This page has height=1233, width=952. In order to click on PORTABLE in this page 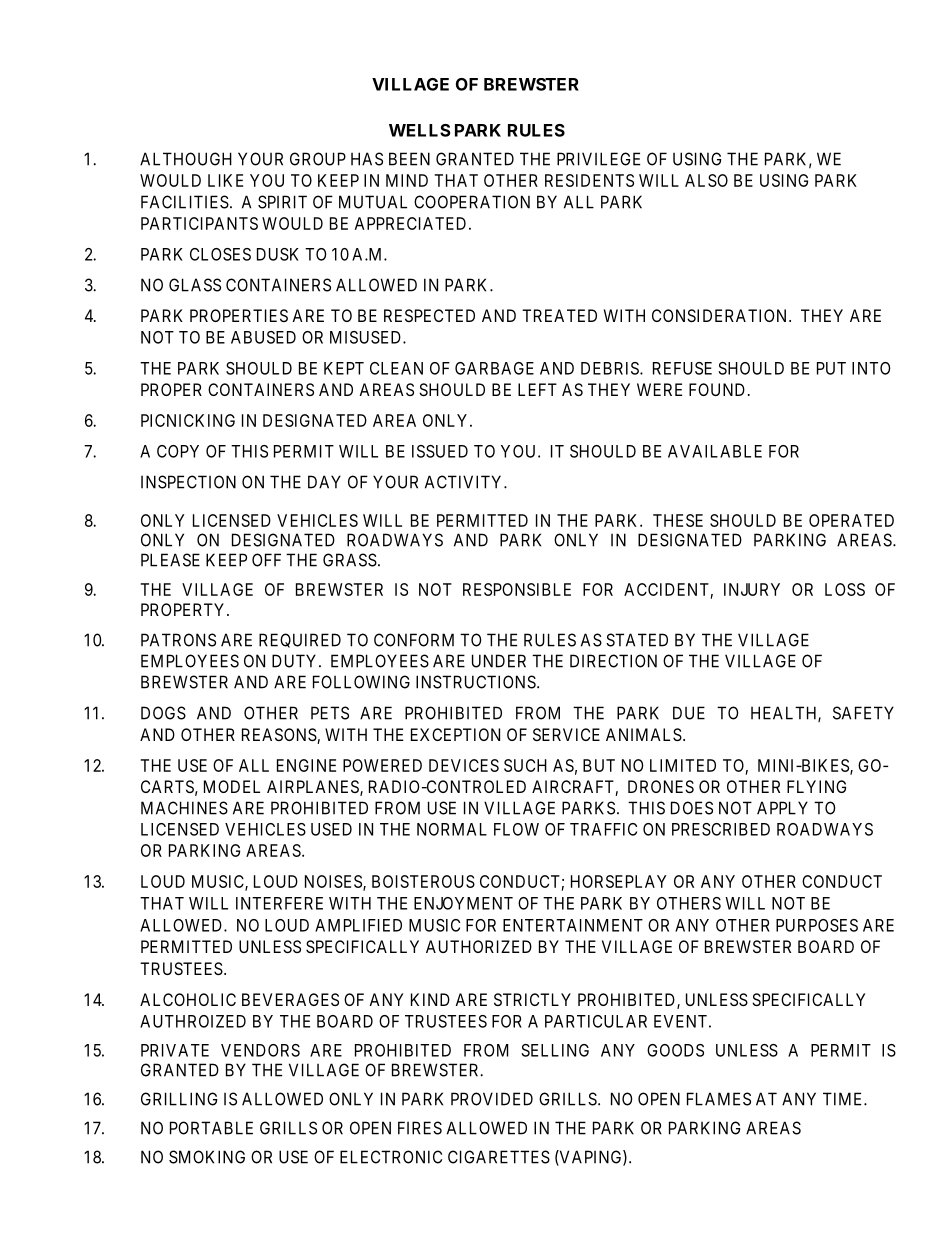, I will do `click(211, 1128)`.
